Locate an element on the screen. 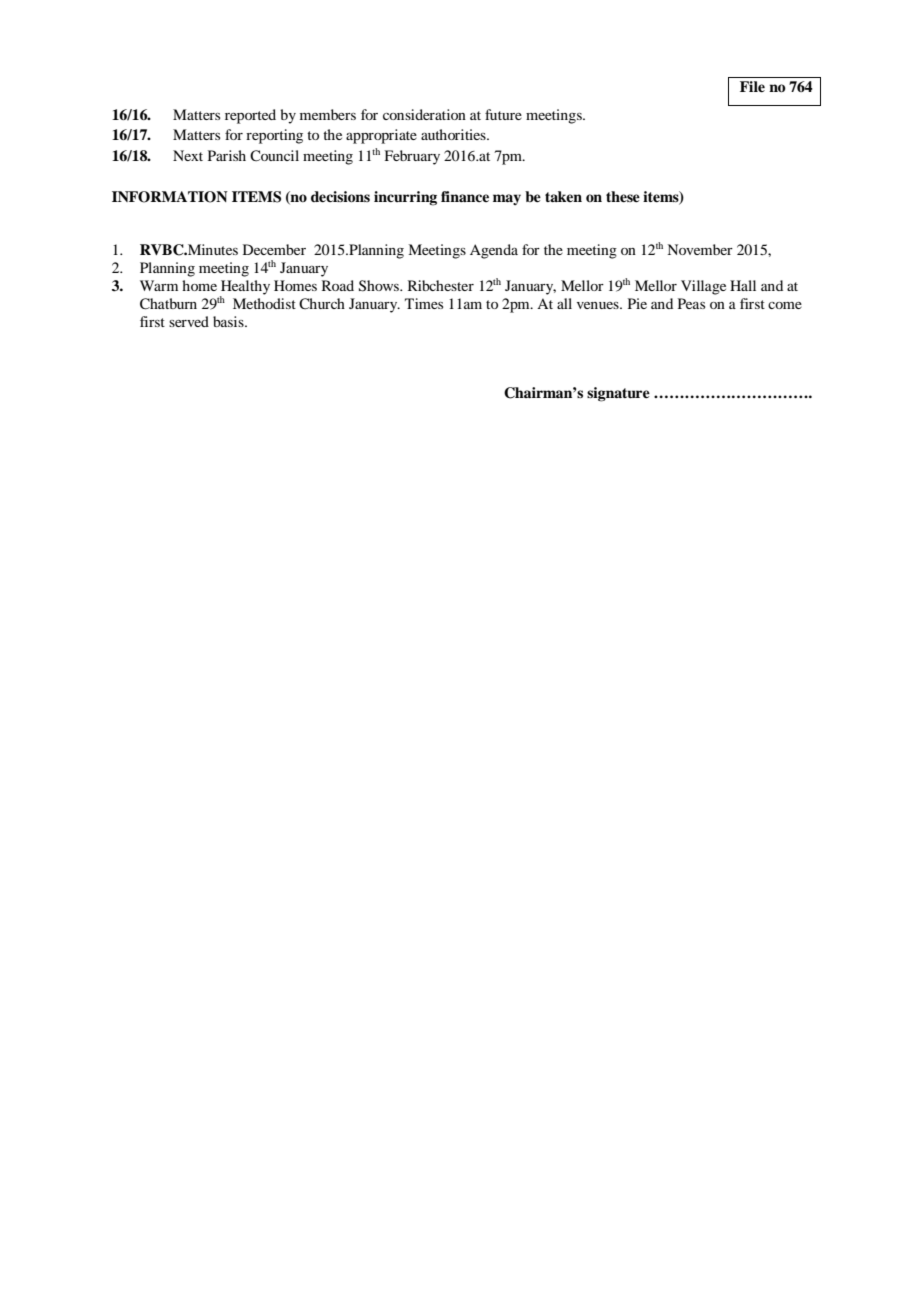  Healthy is located at coordinates (245, 288).
